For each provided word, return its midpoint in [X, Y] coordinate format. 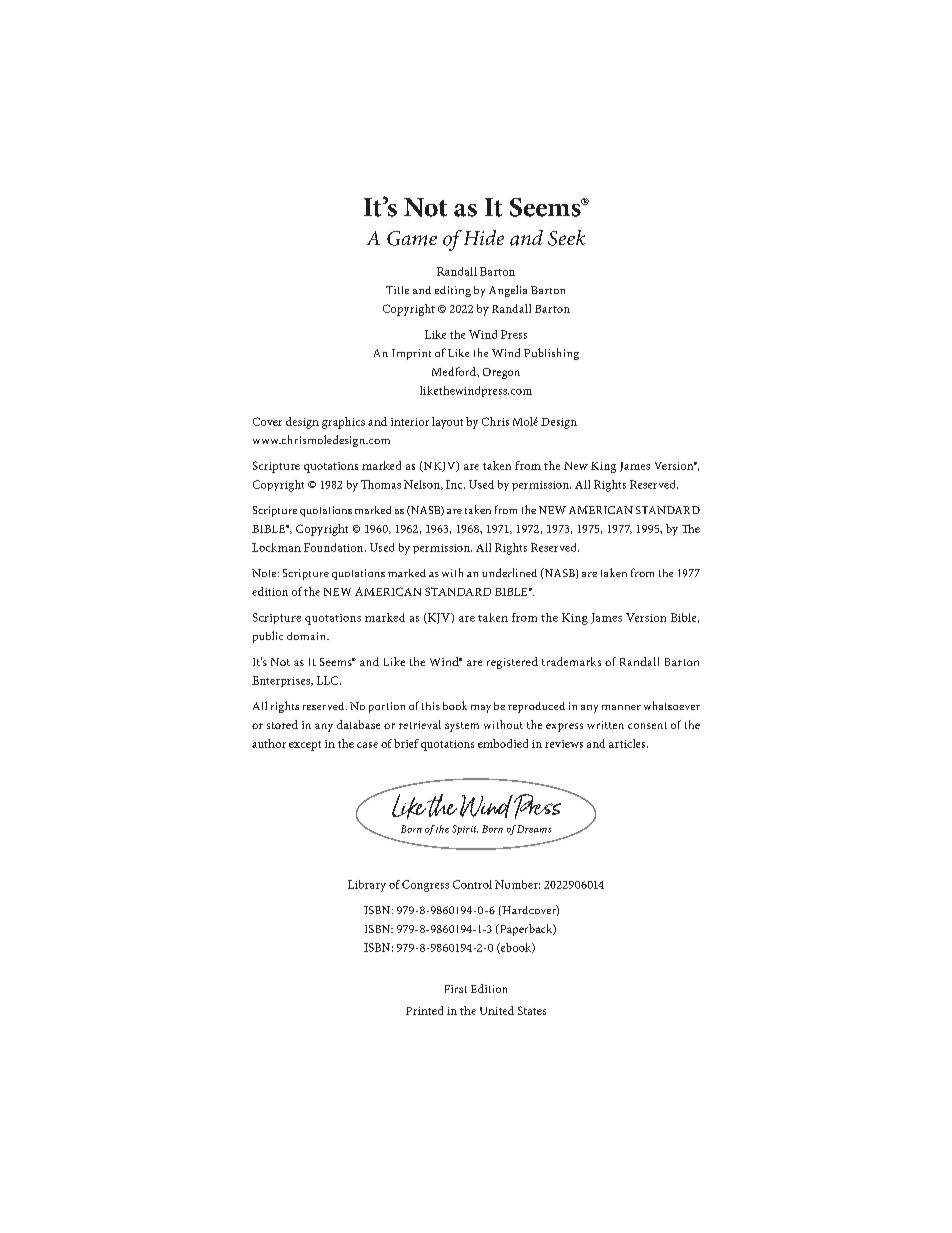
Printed [424, 1010]
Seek [566, 238]
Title [397, 290]
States [532, 1010]
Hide [484, 237]
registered [512, 663]
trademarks [571, 661]
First [456, 989]
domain [307, 636]
